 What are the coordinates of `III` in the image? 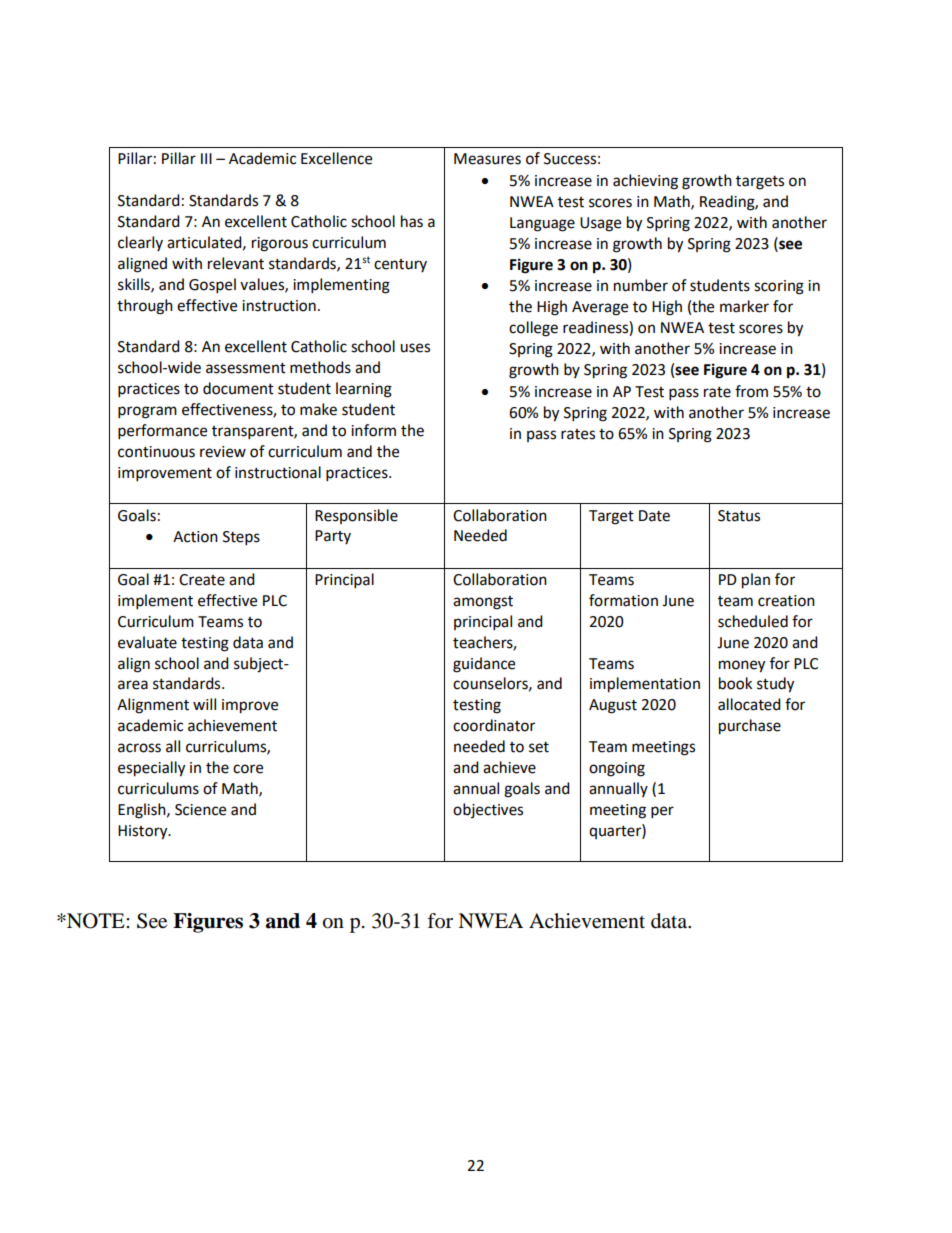 It's located at (206, 158).
